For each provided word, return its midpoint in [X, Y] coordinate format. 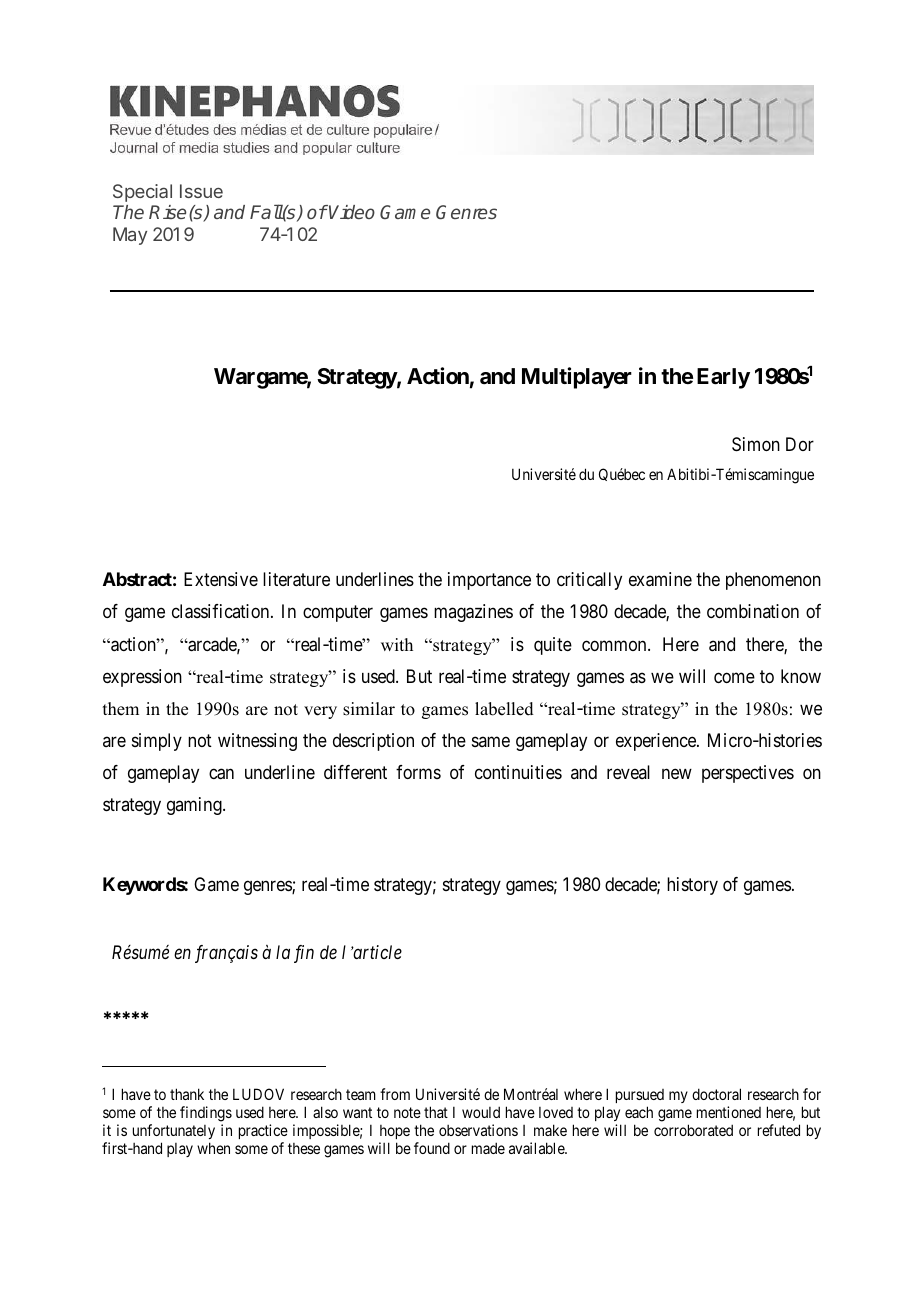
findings [206, 1114]
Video [352, 212]
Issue [201, 191]
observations [478, 1130]
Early [723, 378]
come [734, 677]
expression [142, 678]
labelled [504, 709]
